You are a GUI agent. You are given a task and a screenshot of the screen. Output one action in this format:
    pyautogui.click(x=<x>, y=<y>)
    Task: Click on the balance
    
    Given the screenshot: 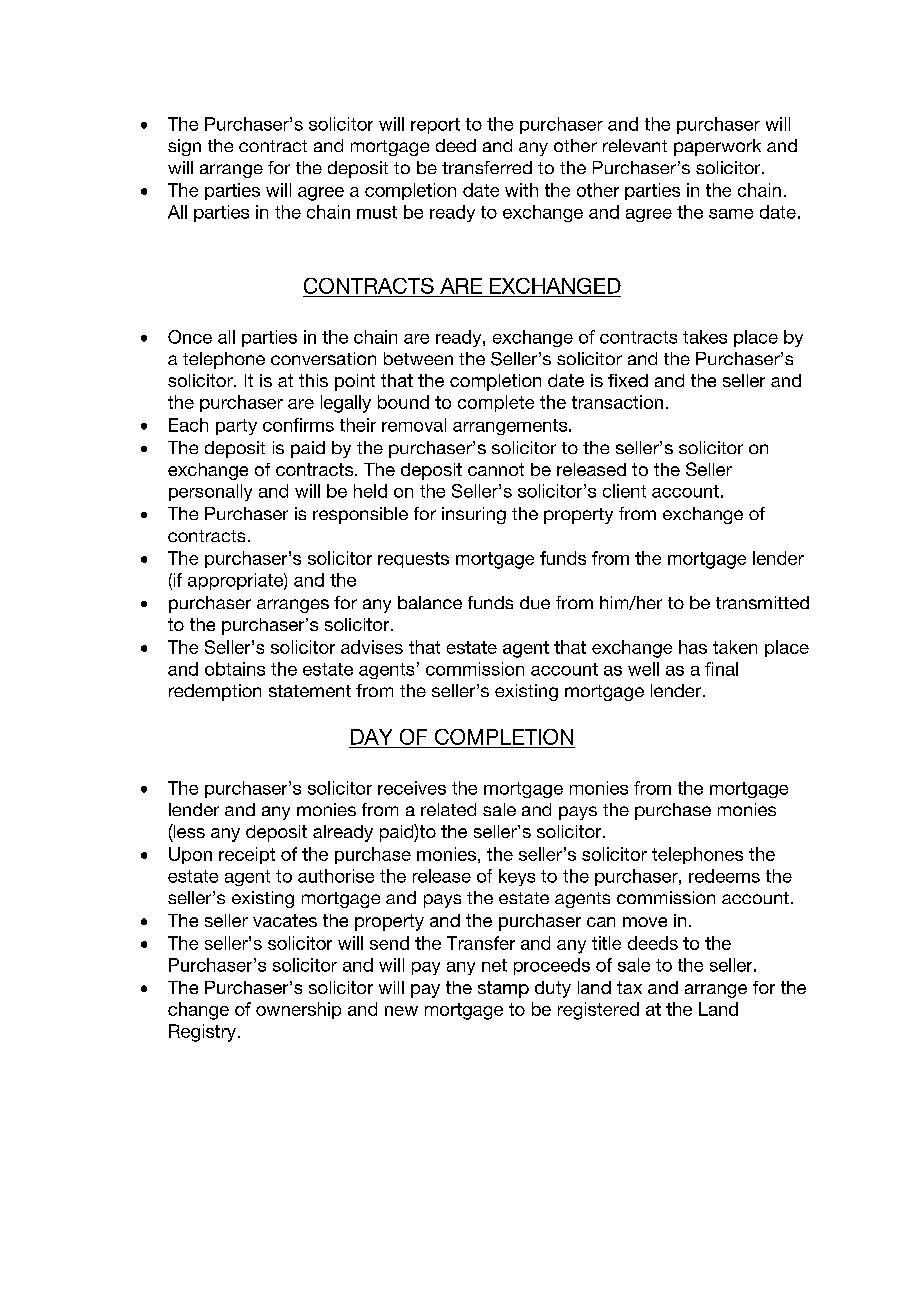 What is the action you would take?
    pyautogui.click(x=430, y=602)
